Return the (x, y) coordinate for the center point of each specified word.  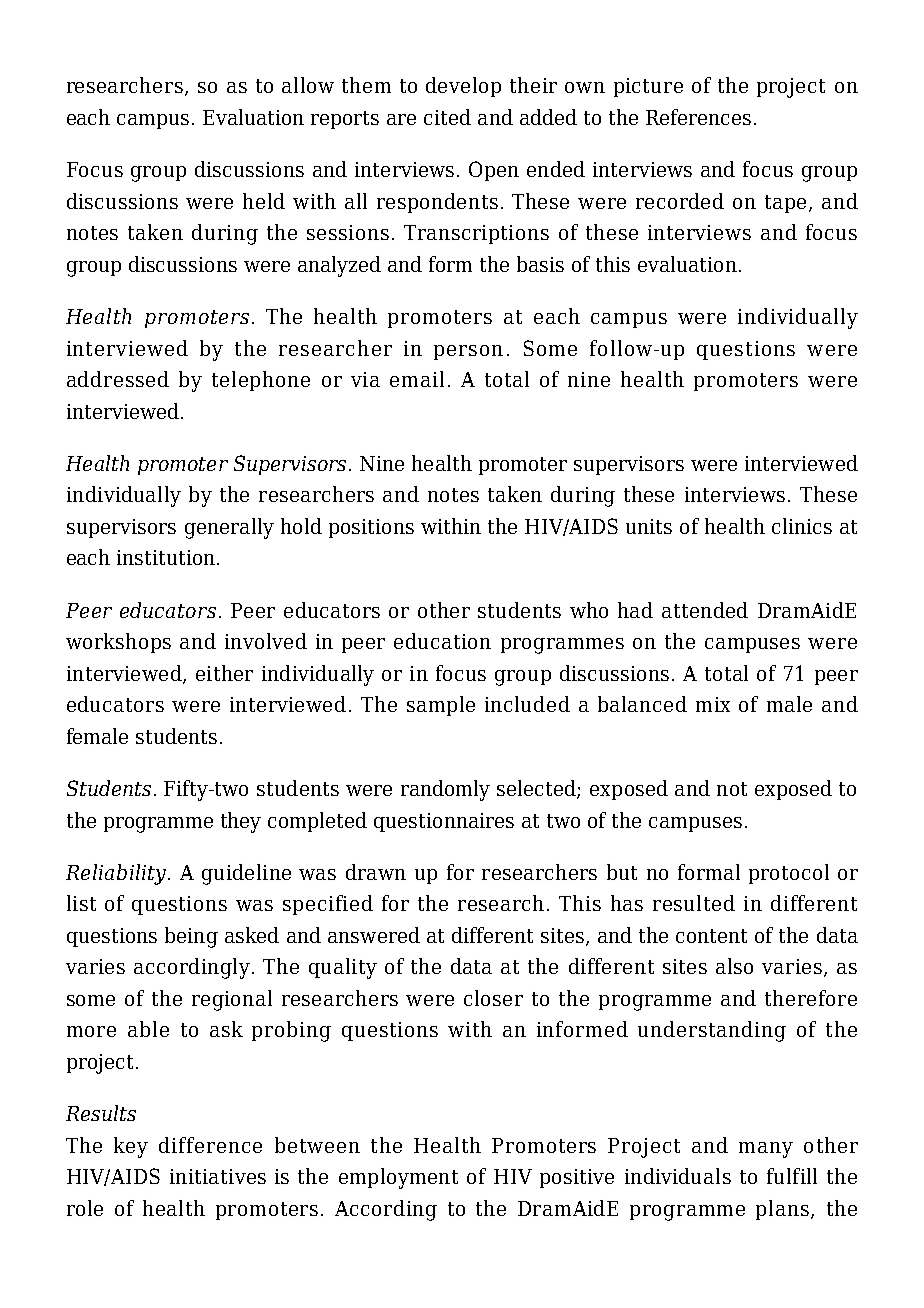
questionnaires (444, 822)
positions (371, 528)
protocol (789, 874)
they (241, 822)
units (649, 526)
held (264, 201)
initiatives (218, 1176)
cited (447, 117)
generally (229, 528)
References (698, 117)
